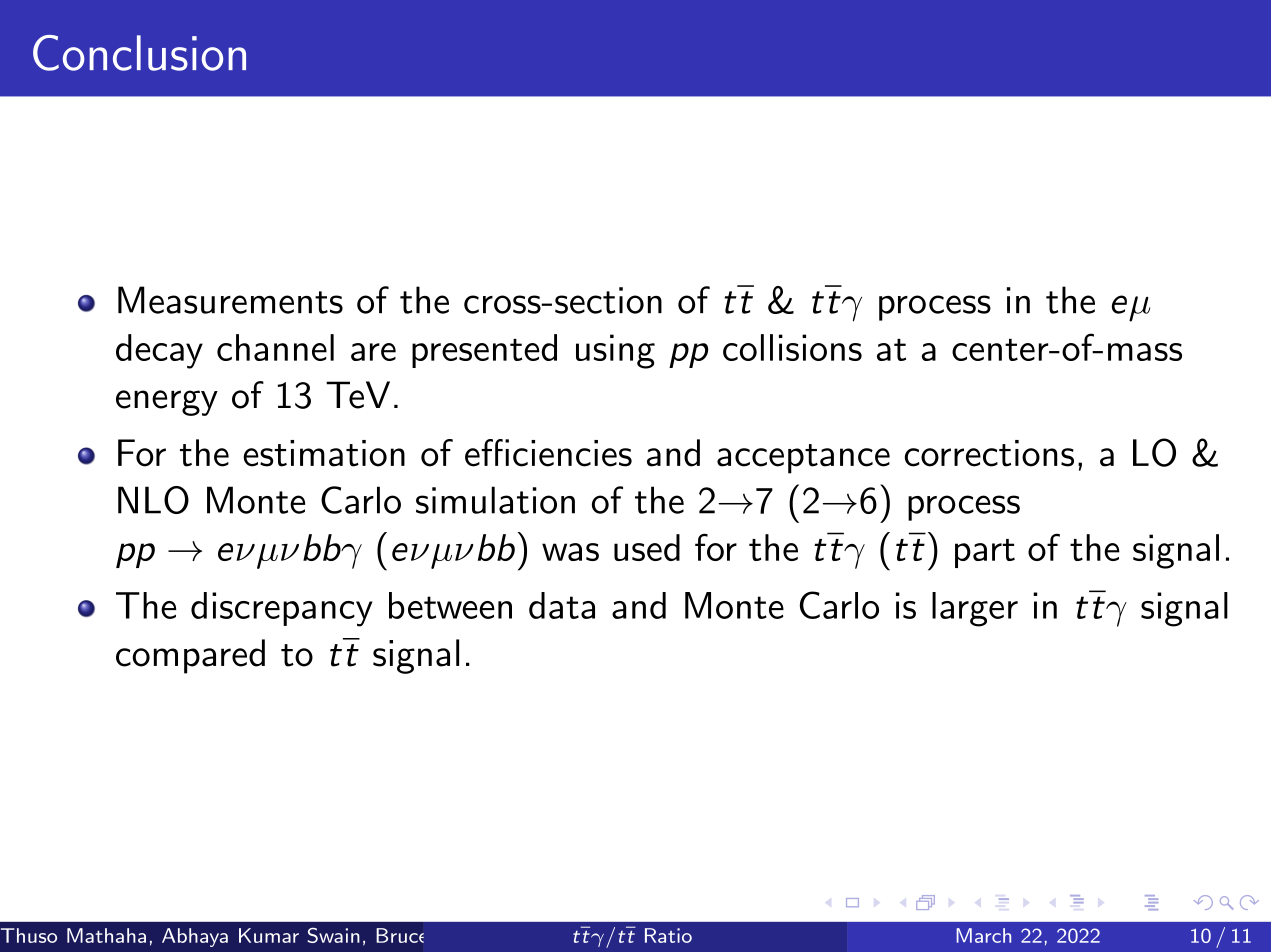 The height and width of the screenshot is (952, 1271). I want to click on Kumar, so click(269, 935).
